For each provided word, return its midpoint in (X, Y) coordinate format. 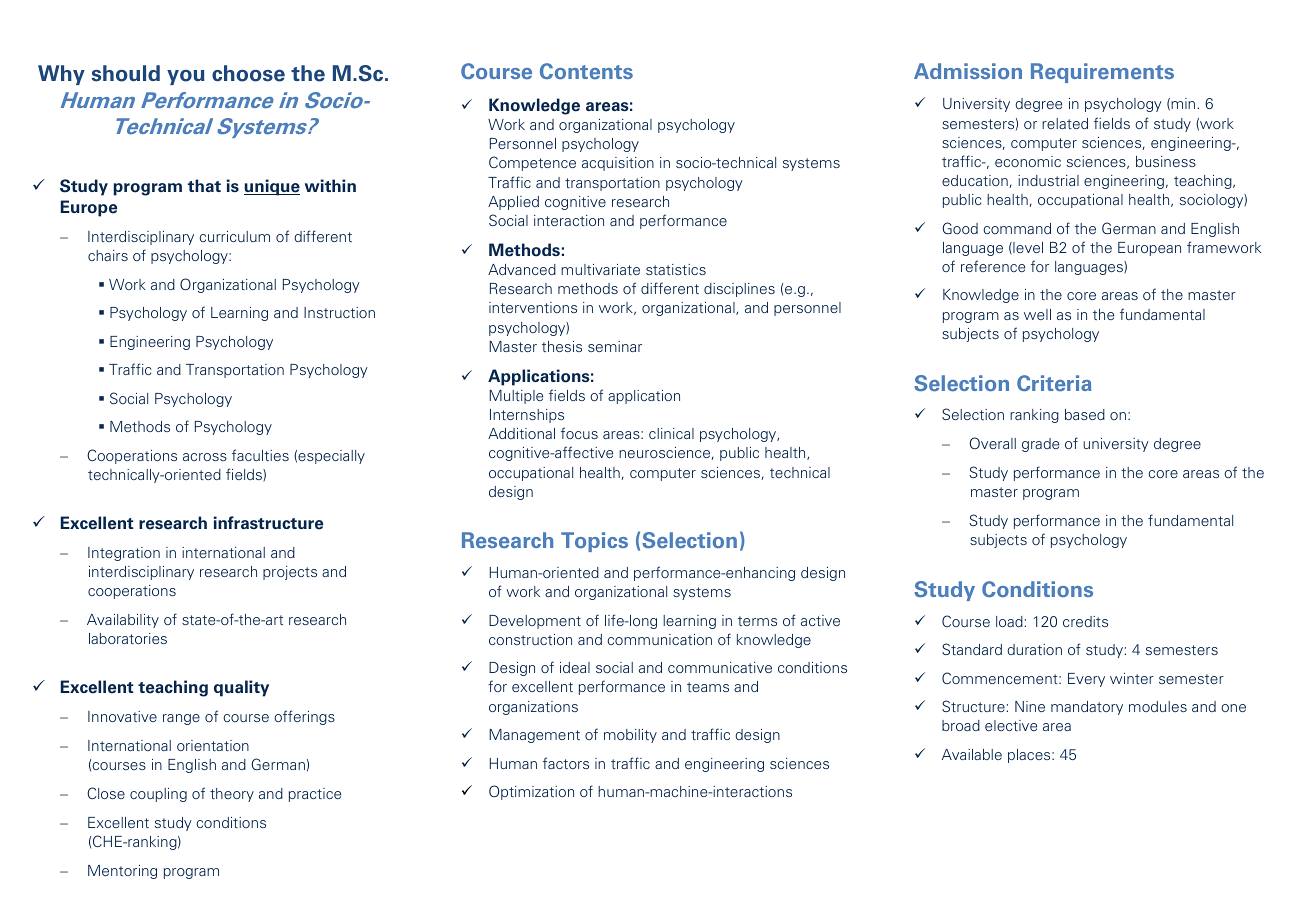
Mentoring (122, 872)
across (205, 457)
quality (241, 688)
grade (1040, 445)
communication (659, 639)
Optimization (531, 792)
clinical (671, 433)
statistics (676, 269)
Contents (586, 71)
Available (972, 754)
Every (1086, 680)
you (186, 77)
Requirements (1102, 73)
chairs (108, 255)
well (1037, 314)
